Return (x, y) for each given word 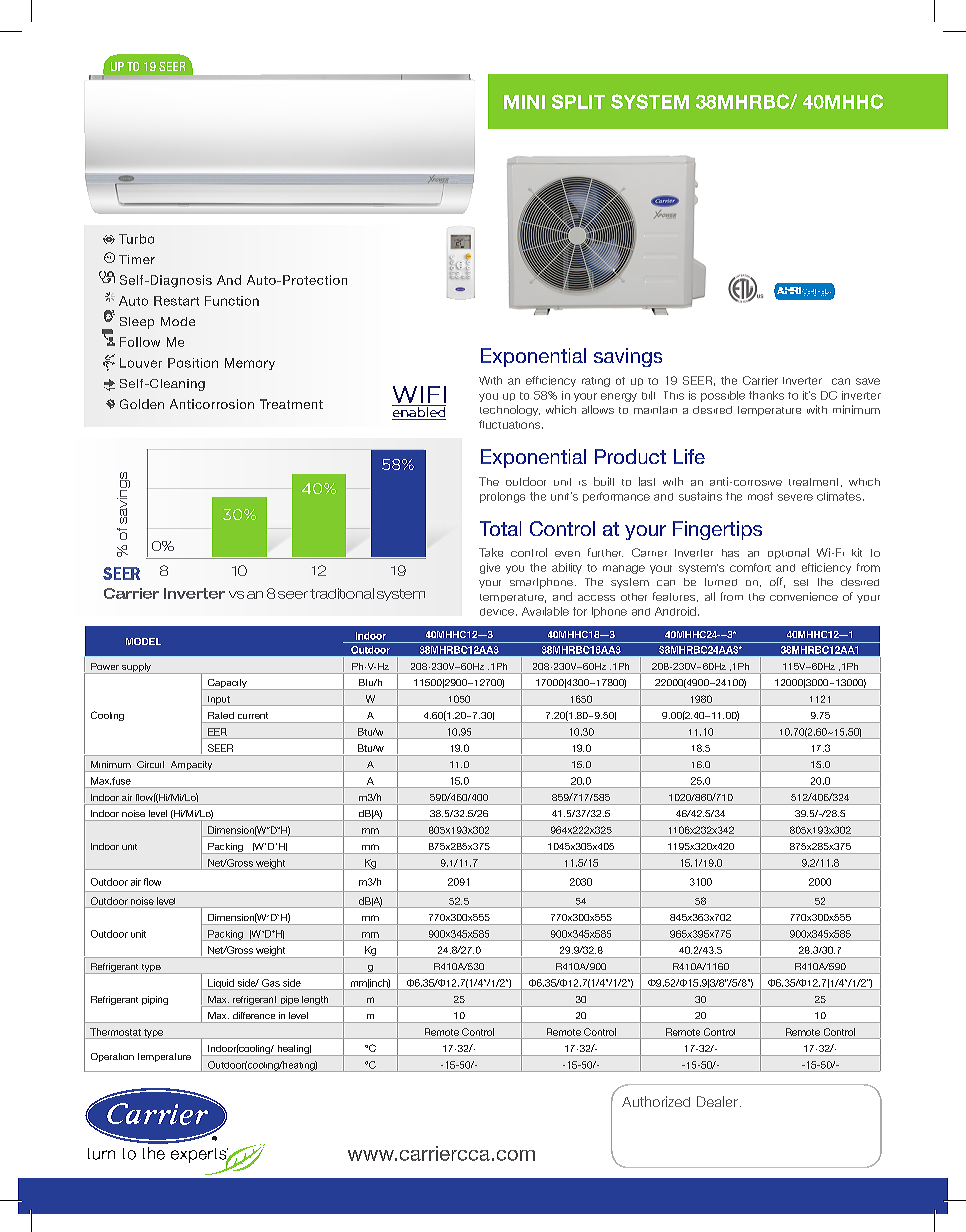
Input (219, 701)
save (868, 381)
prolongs (502, 497)
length (315, 1001)
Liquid (221, 984)
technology (510, 410)
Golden (142, 404)
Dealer (717, 1101)
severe (795, 497)
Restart (176, 301)
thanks (766, 395)
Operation (112, 1057)
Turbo (136, 239)
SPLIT (578, 101)
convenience (804, 596)
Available (545, 611)
